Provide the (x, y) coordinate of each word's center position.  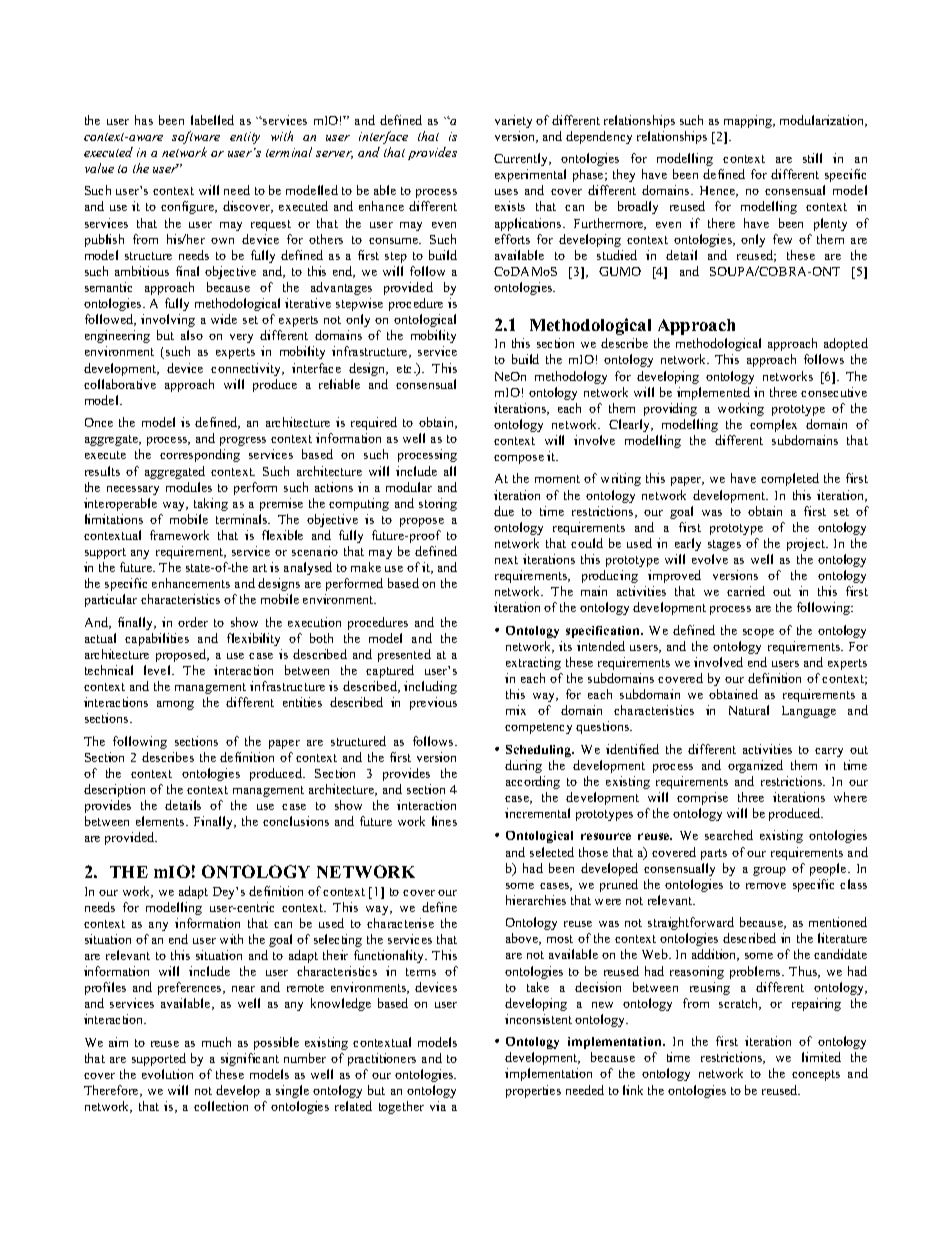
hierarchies (536, 900)
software (196, 137)
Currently (522, 159)
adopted (846, 344)
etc (406, 369)
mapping (749, 121)
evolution (167, 1074)
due (504, 511)
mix (516, 710)
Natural (749, 710)
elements (161, 821)
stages (724, 545)
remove (766, 886)
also (192, 335)
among (175, 705)
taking (211, 504)
